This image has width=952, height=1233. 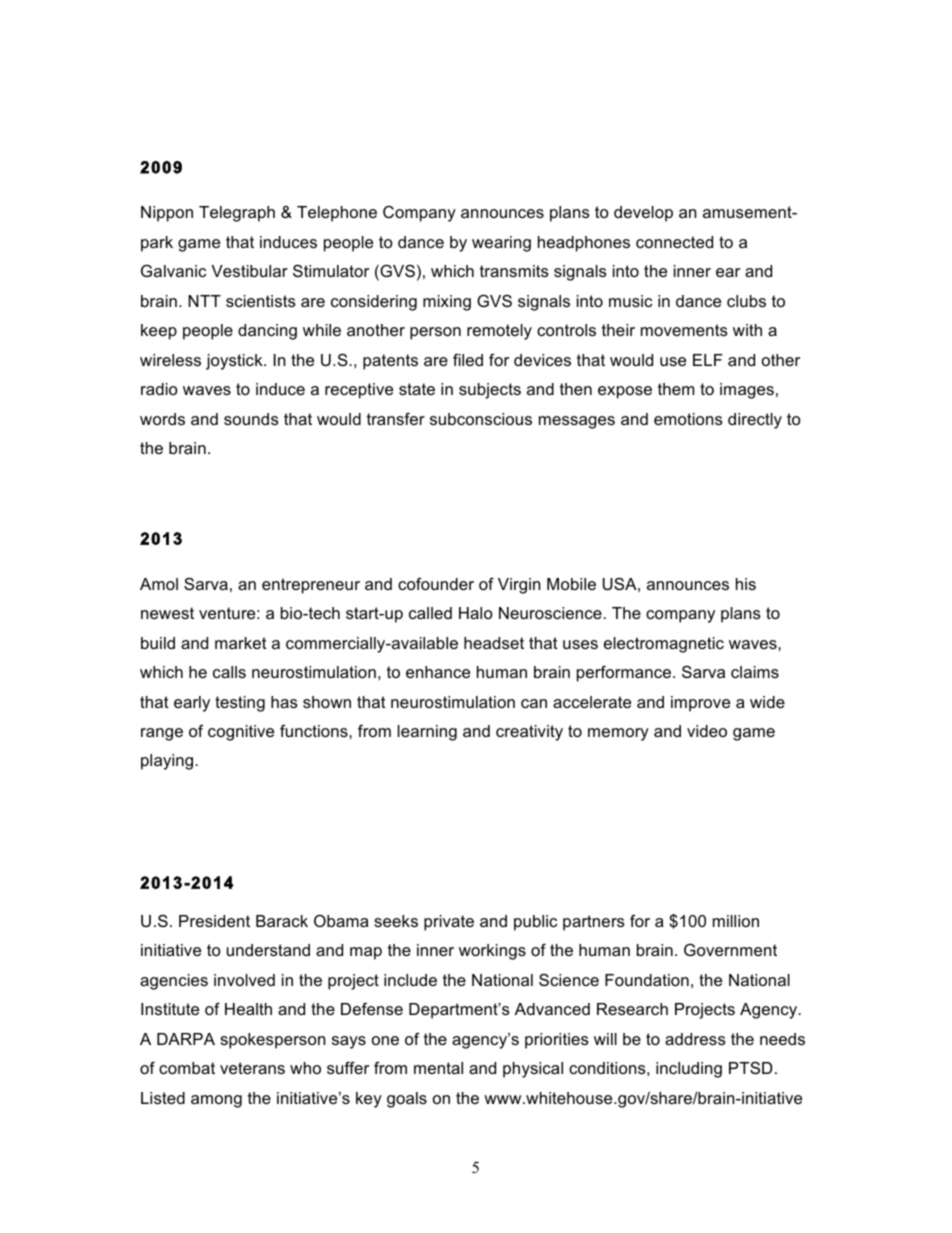 I want to click on including, so click(x=689, y=1070).
